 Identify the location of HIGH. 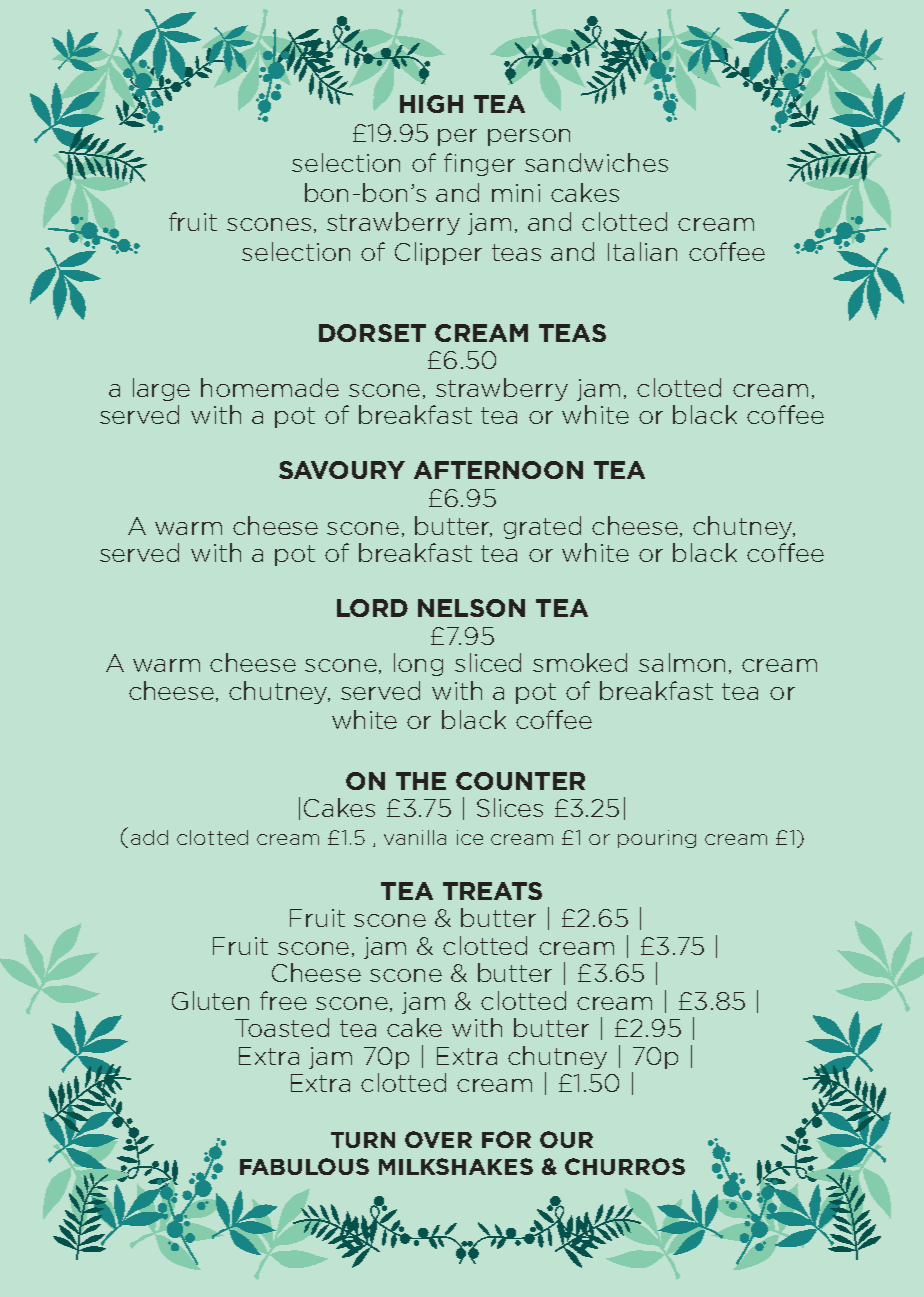
(431, 104).
